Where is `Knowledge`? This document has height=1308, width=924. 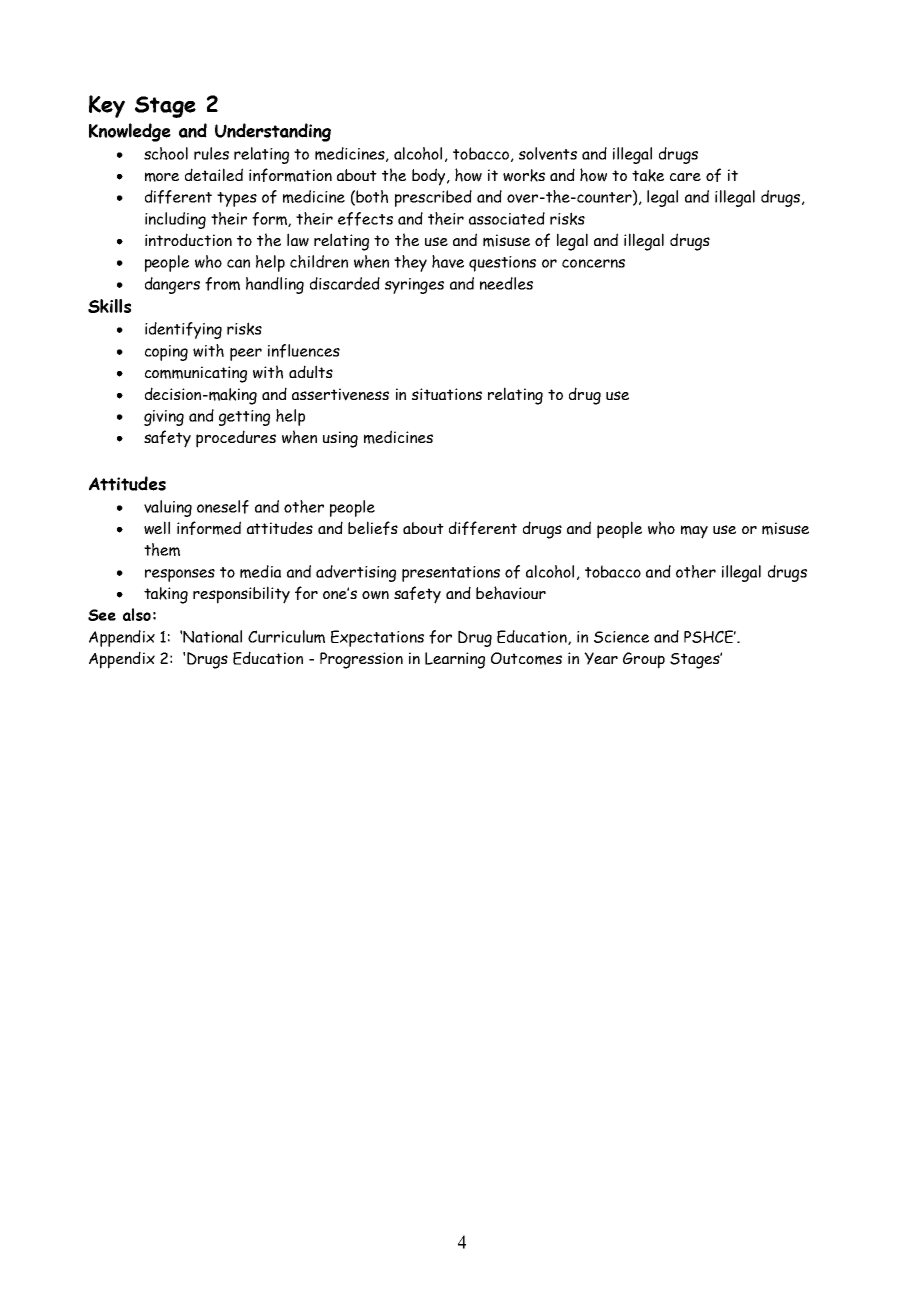
Knowledge is located at coordinates (130, 132).
